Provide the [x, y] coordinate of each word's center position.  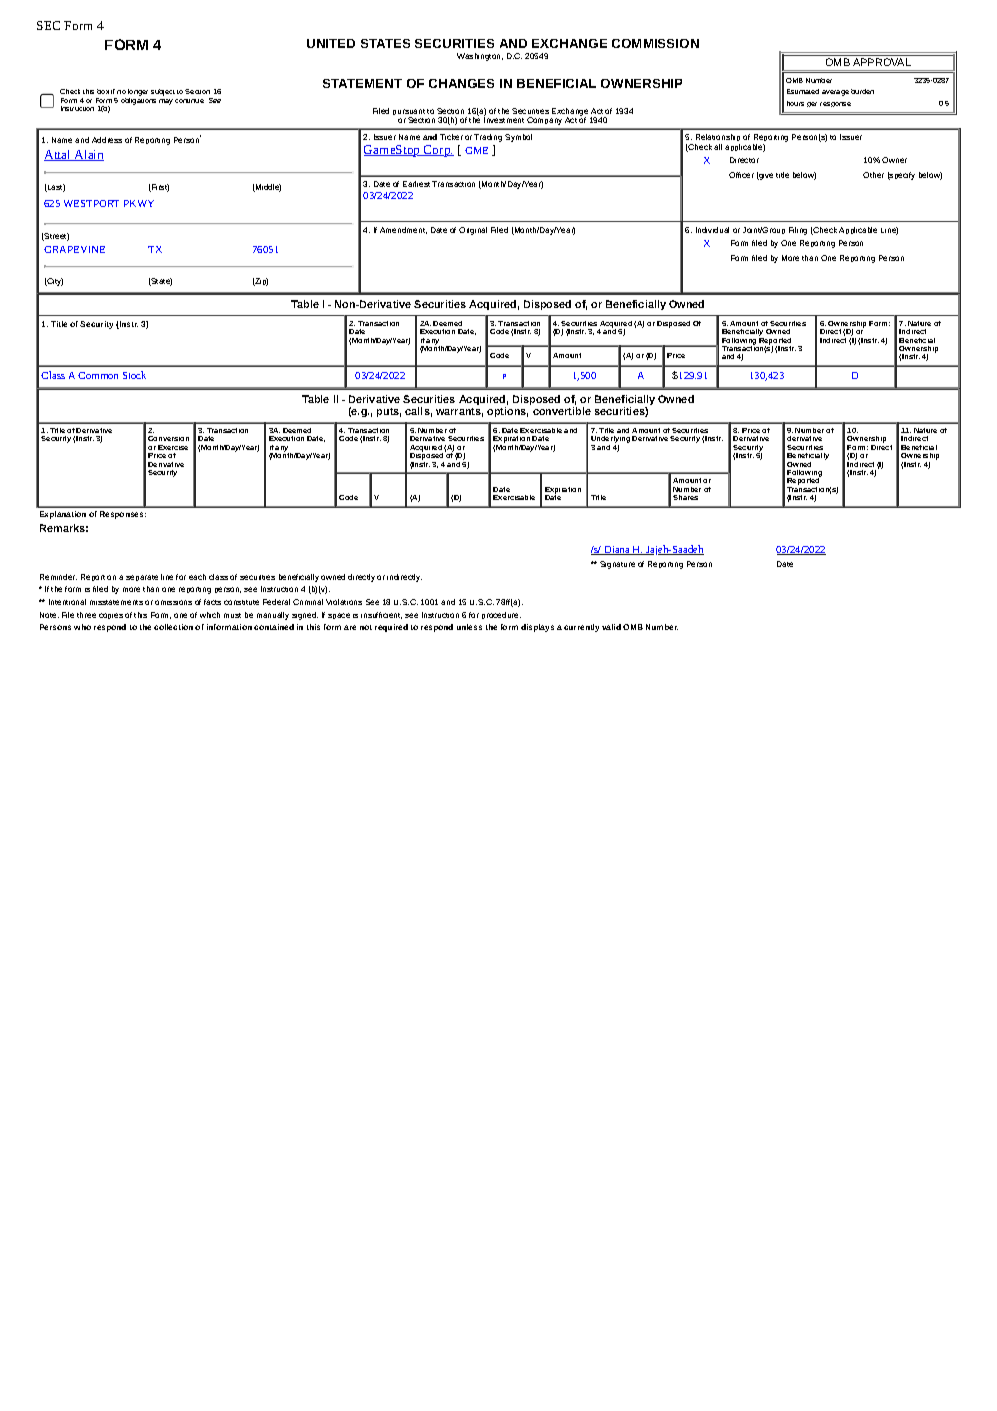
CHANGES [461, 83]
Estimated [803, 91]
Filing [798, 231]
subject [163, 92]
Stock [134, 375]
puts [389, 412]
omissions [173, 602]
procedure [501, 615]
